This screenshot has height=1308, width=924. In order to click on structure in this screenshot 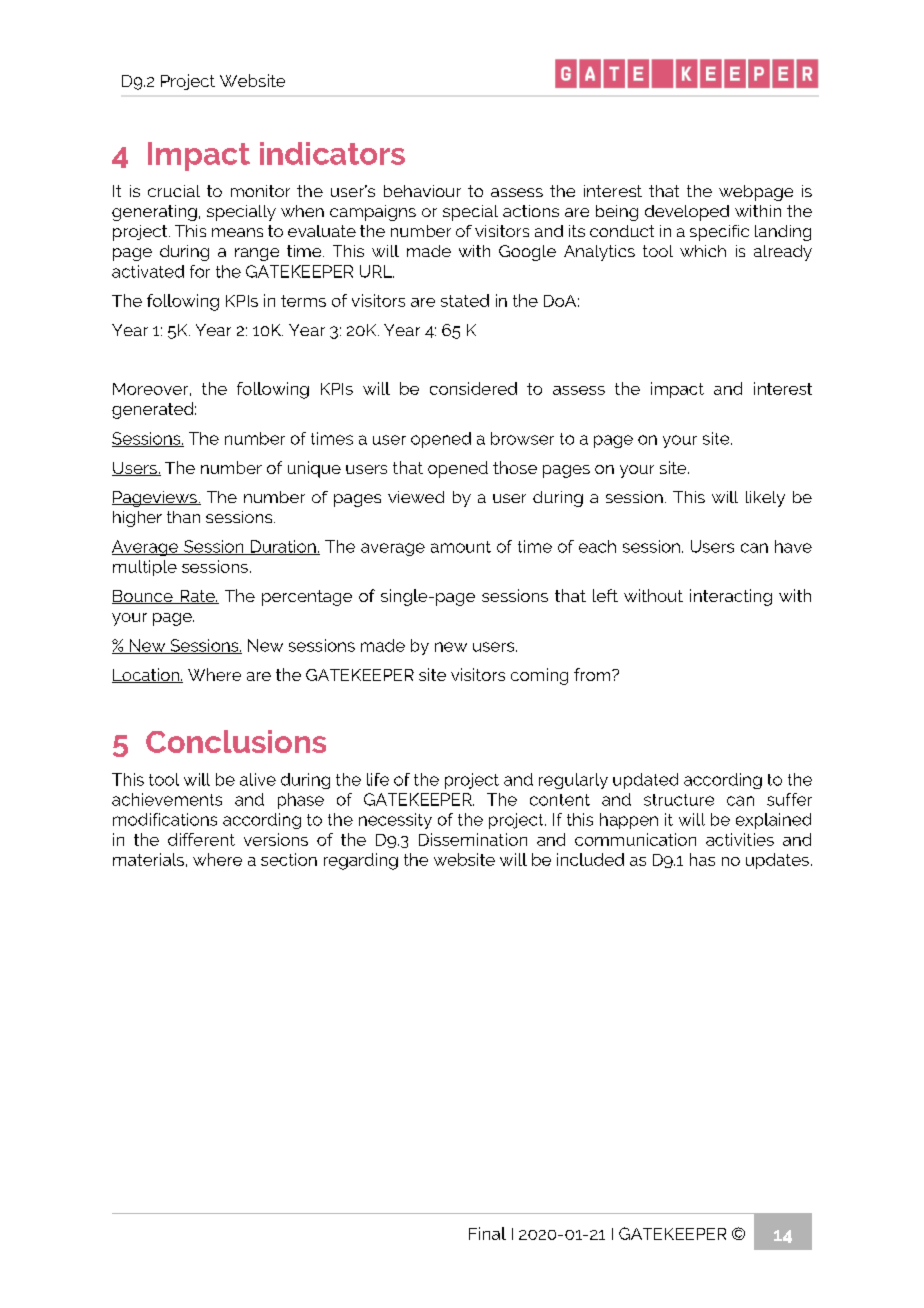, I will do `click(679, 800)`.
